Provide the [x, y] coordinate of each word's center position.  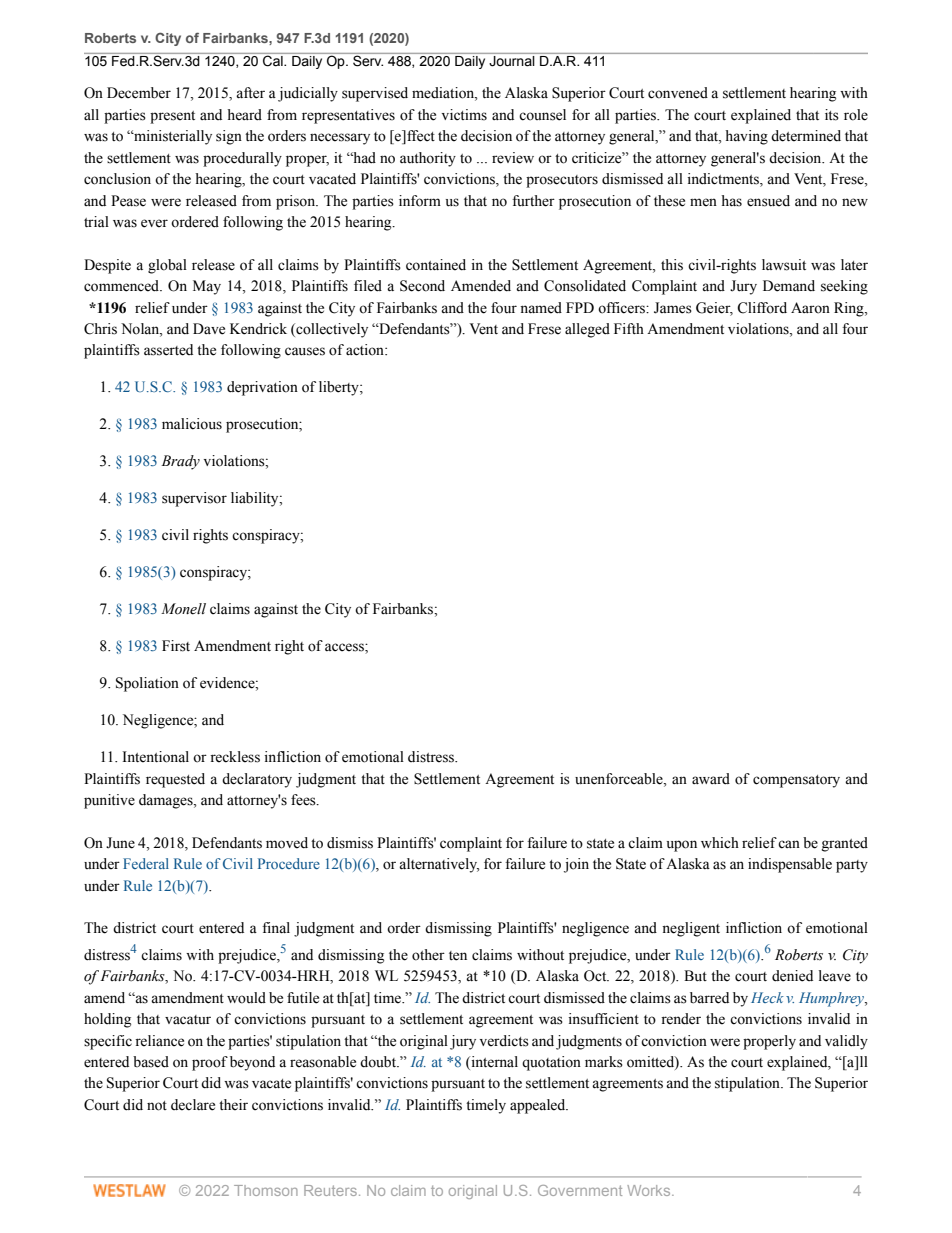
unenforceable [620, 779]
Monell [183, 609]
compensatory [796, 781]
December [139, 93]
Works [650, 1190]
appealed [539, 1106]
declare [193, 1105]
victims [464, 115]
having [746, 137]
